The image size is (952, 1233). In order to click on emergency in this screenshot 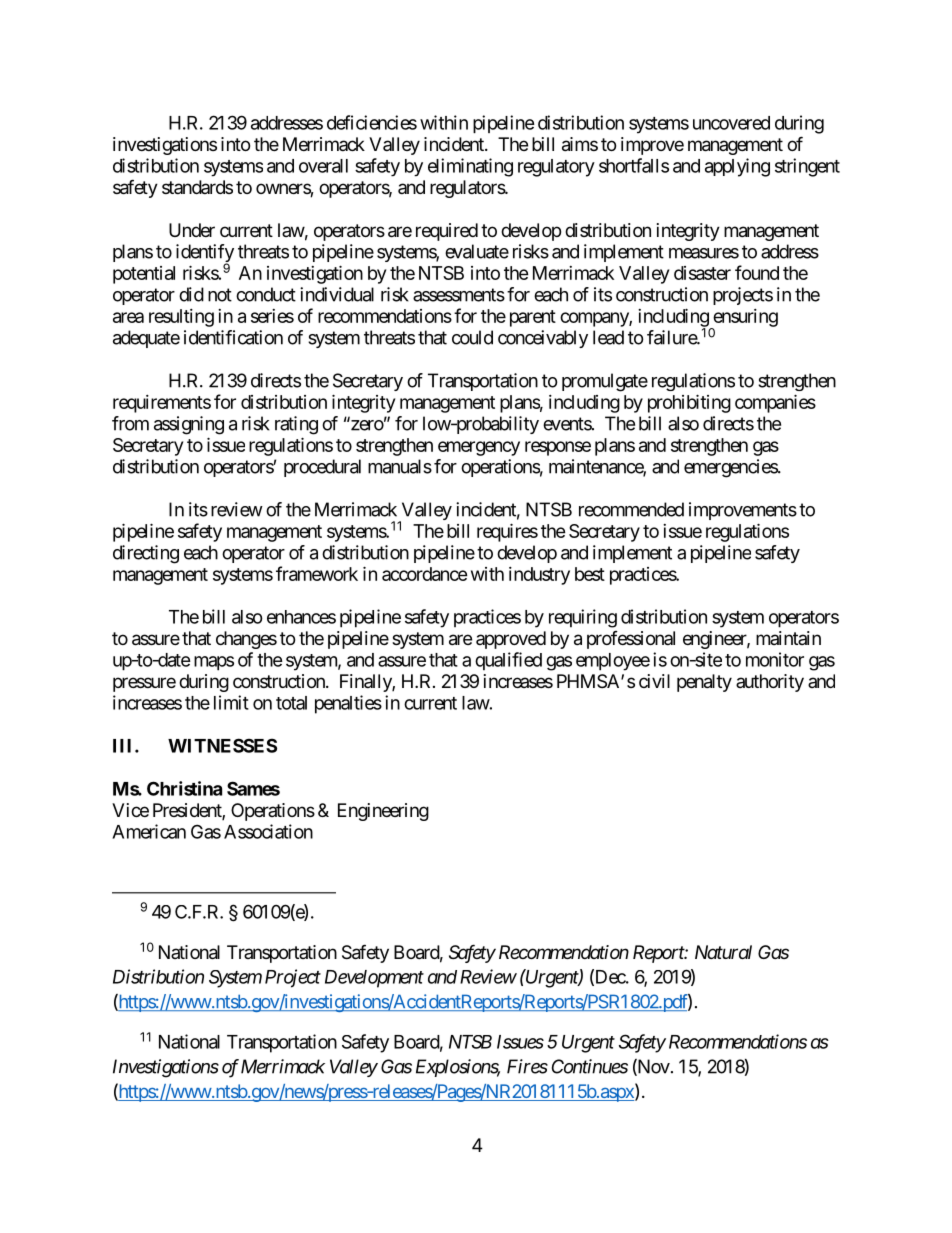, I will do `click(479, 448)`.
